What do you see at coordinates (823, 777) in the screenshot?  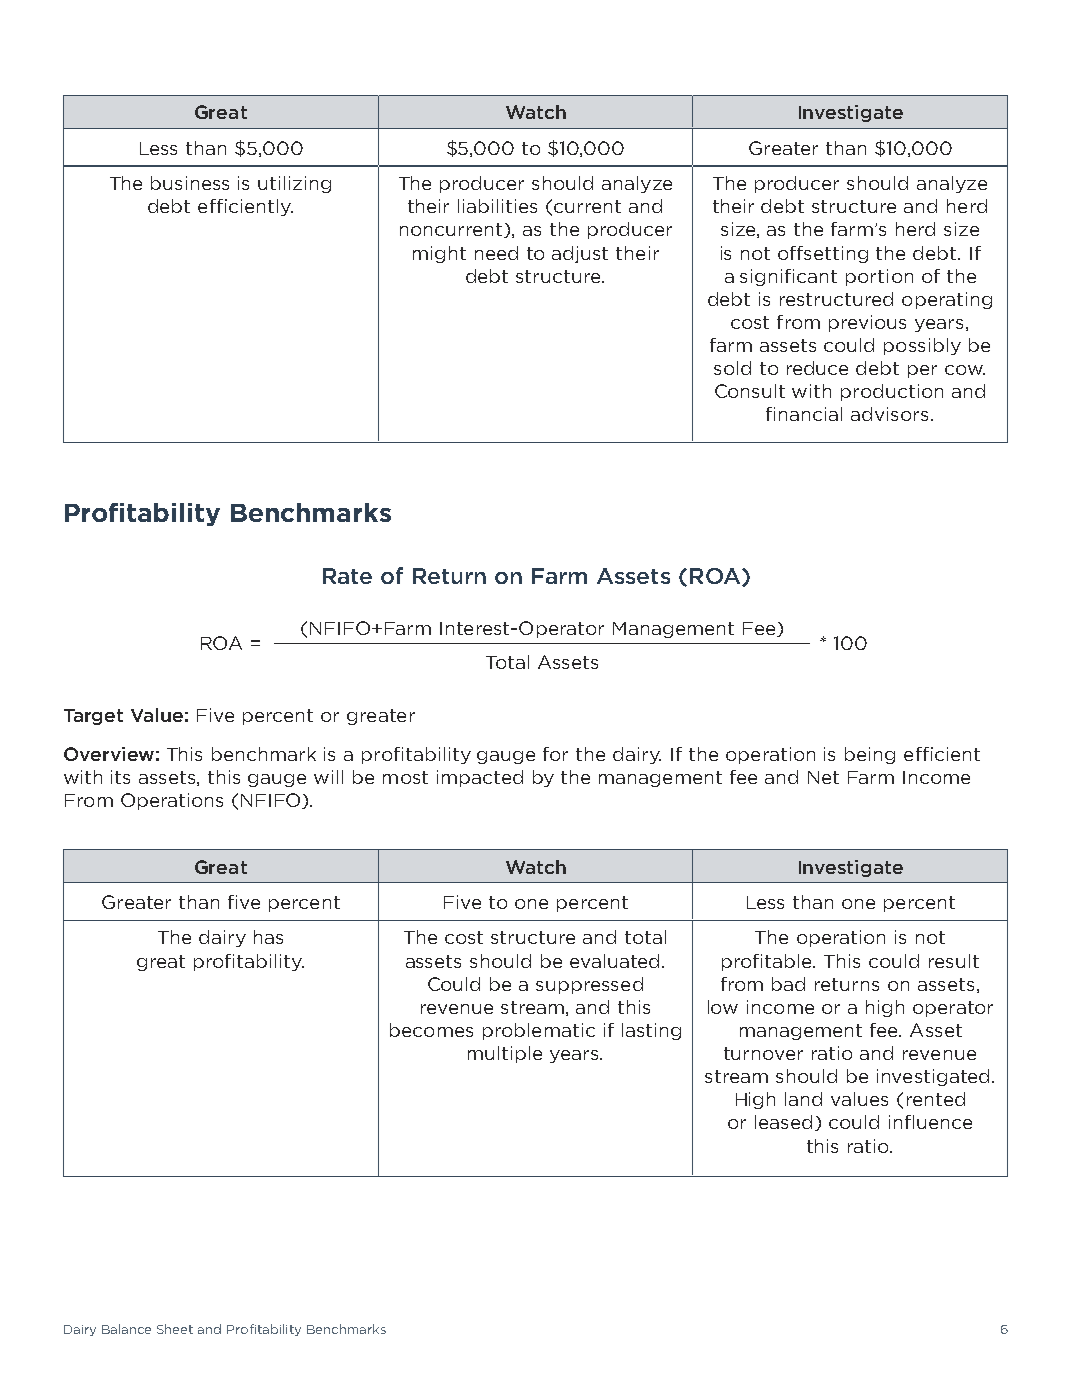 I see `Net` at bounding box center [823, 777].
